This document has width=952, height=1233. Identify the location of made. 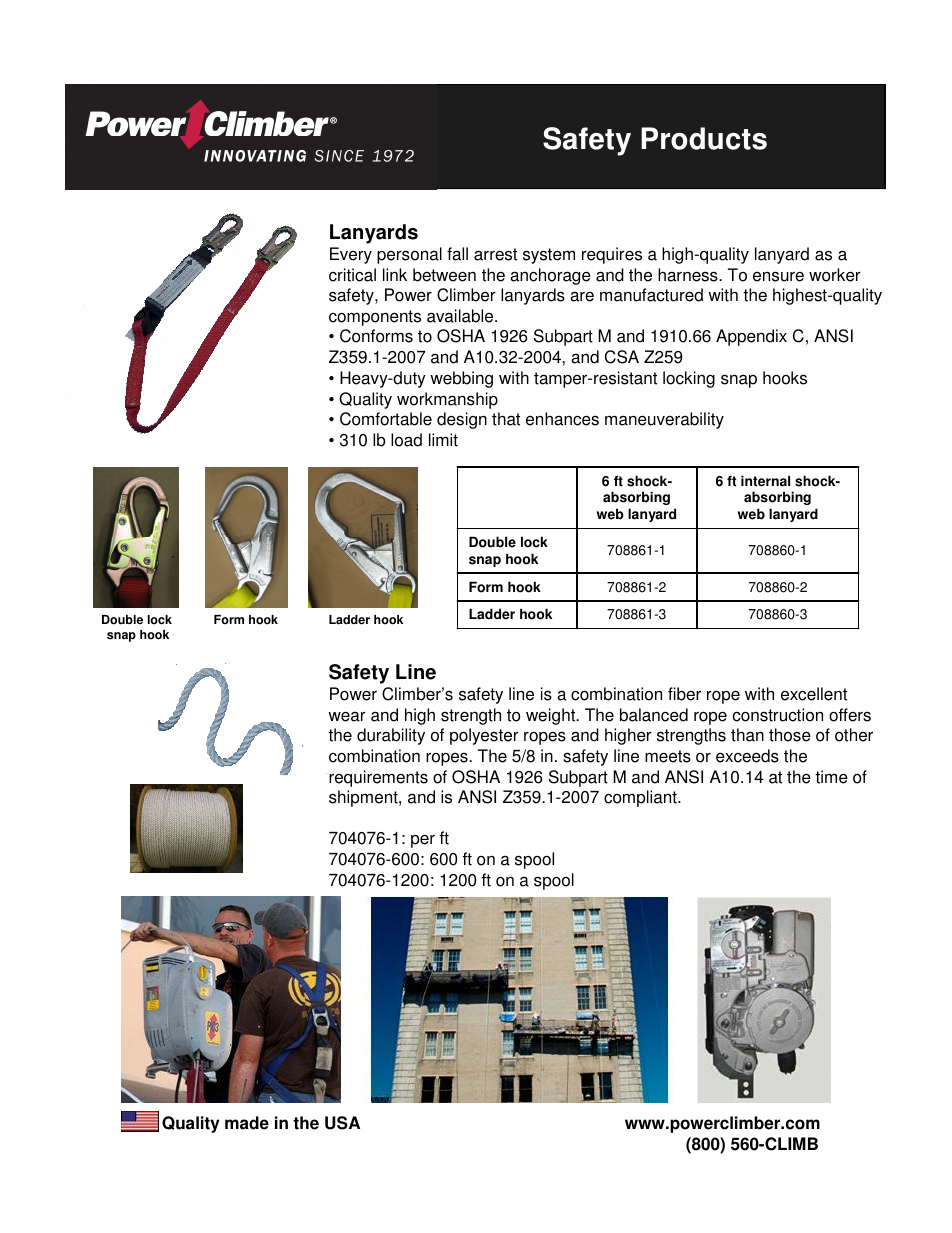
(247, 1123).
